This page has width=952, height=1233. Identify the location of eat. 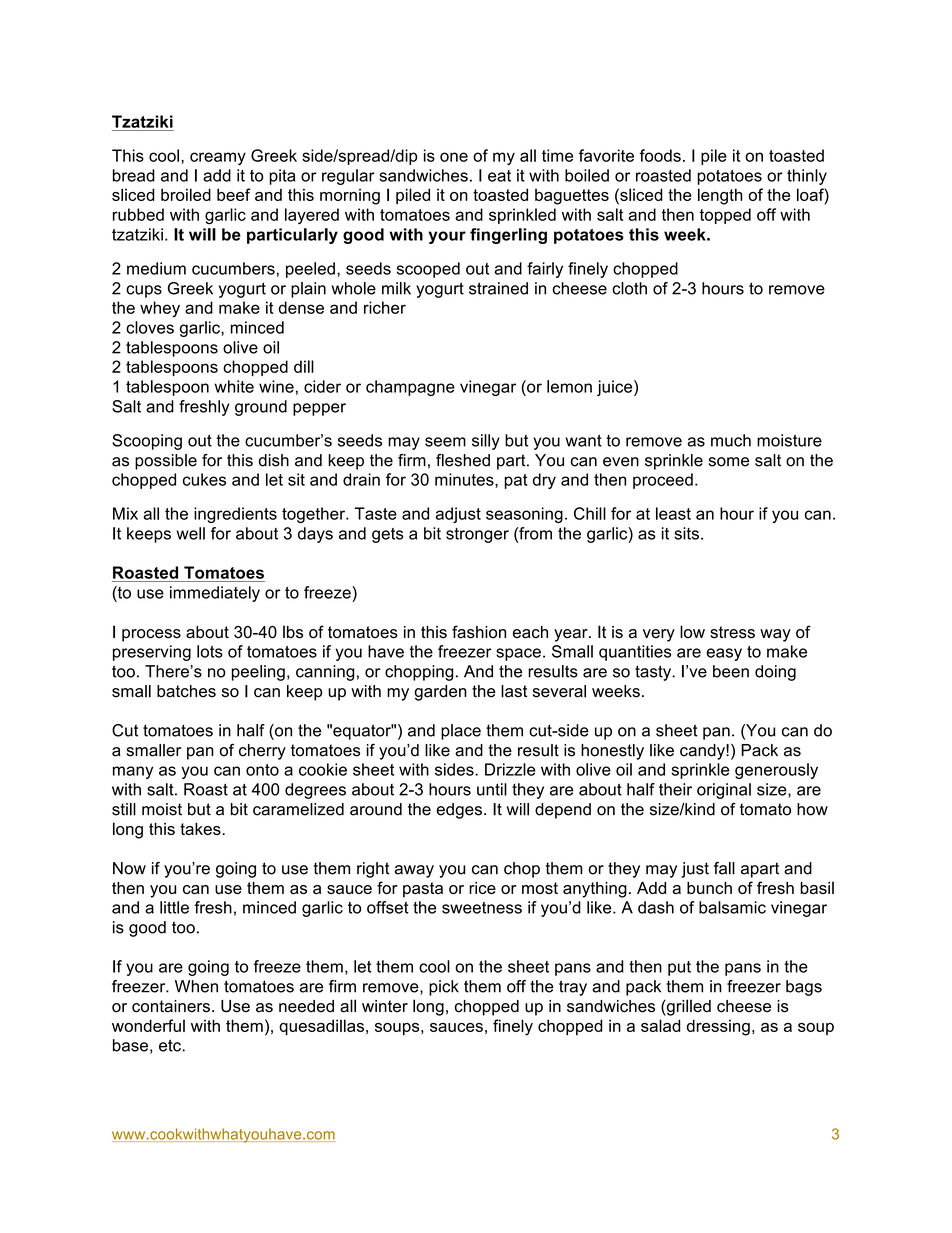
(499, 176).
